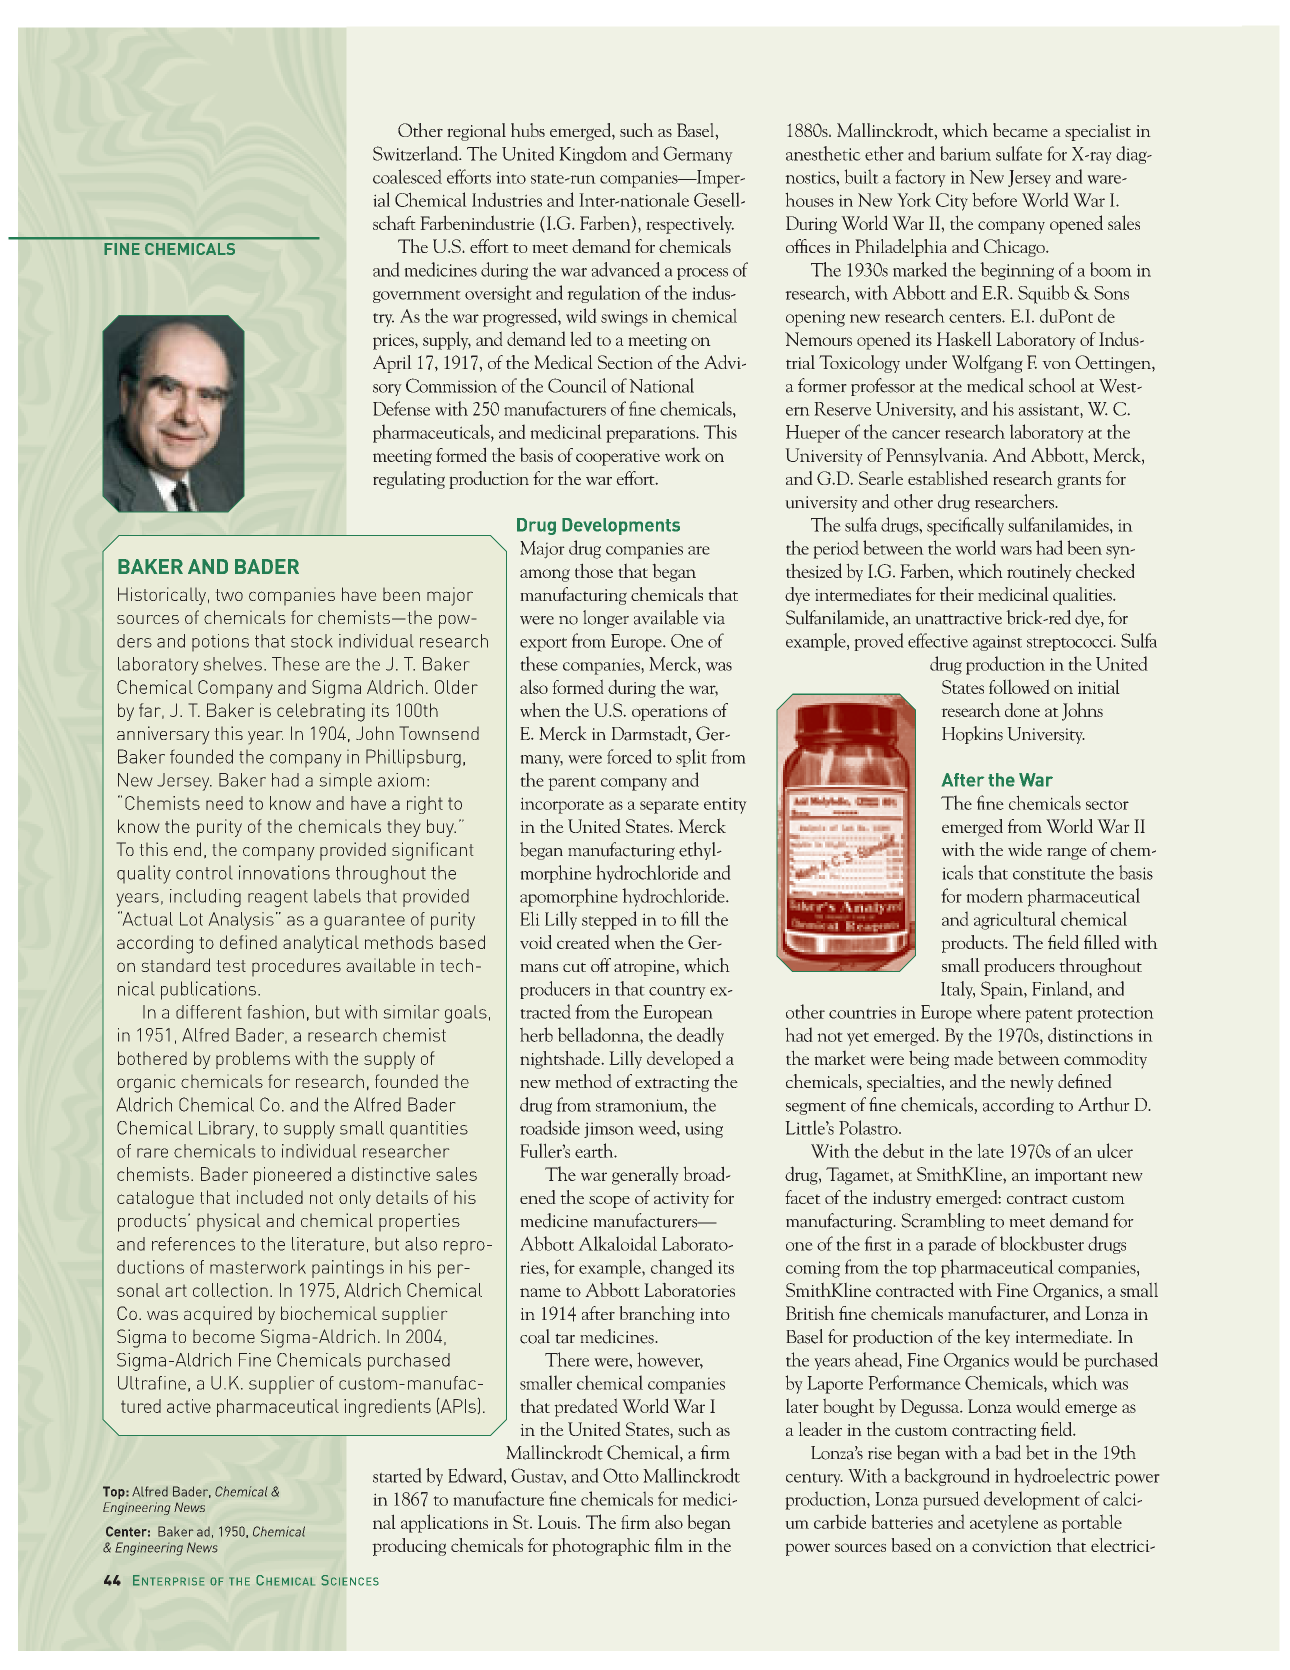  I want to click on against, so click(997, 643).
